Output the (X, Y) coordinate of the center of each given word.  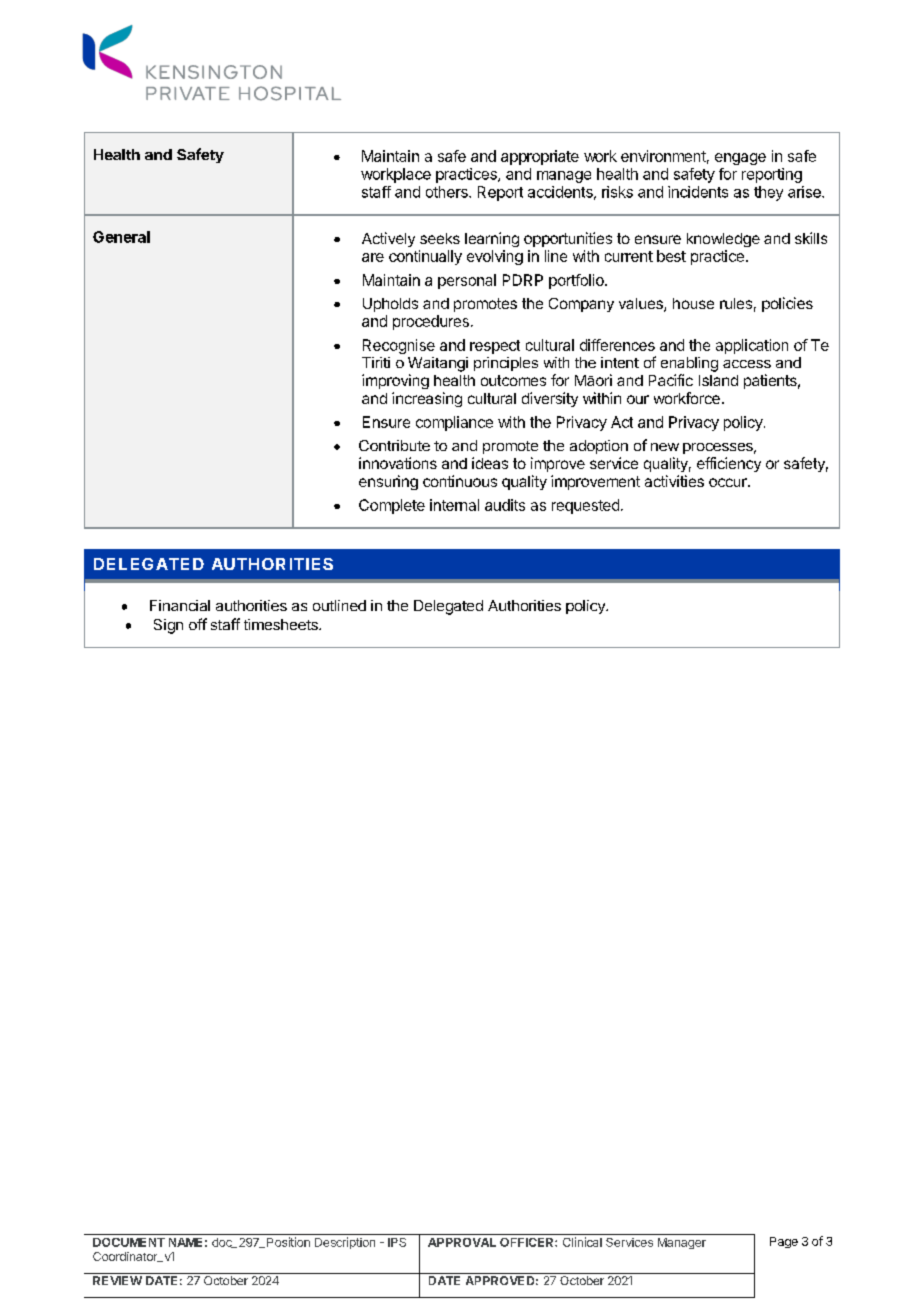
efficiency (729, 464)
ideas (490, 463)
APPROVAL (462, 1242)
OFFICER (528, 1242)
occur (729, 482)
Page (784, 1242)
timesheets (282, 624)
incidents (698, 192)
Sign (168, 626)
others (448, 192)
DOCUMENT (129, 1242)
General (121, 237)
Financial (180, 605)
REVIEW (117, 1280)
